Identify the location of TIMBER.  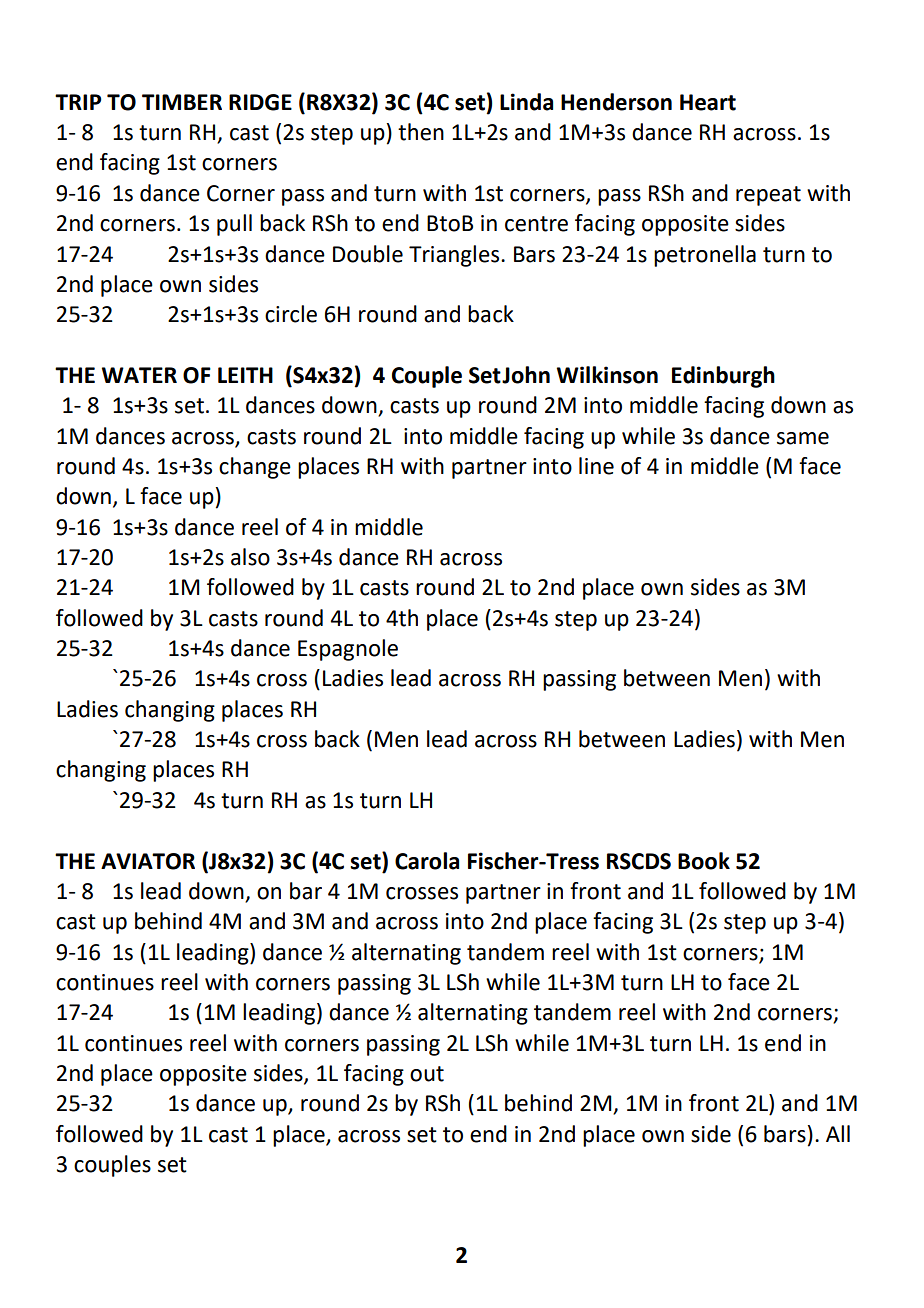
(182, 102).
